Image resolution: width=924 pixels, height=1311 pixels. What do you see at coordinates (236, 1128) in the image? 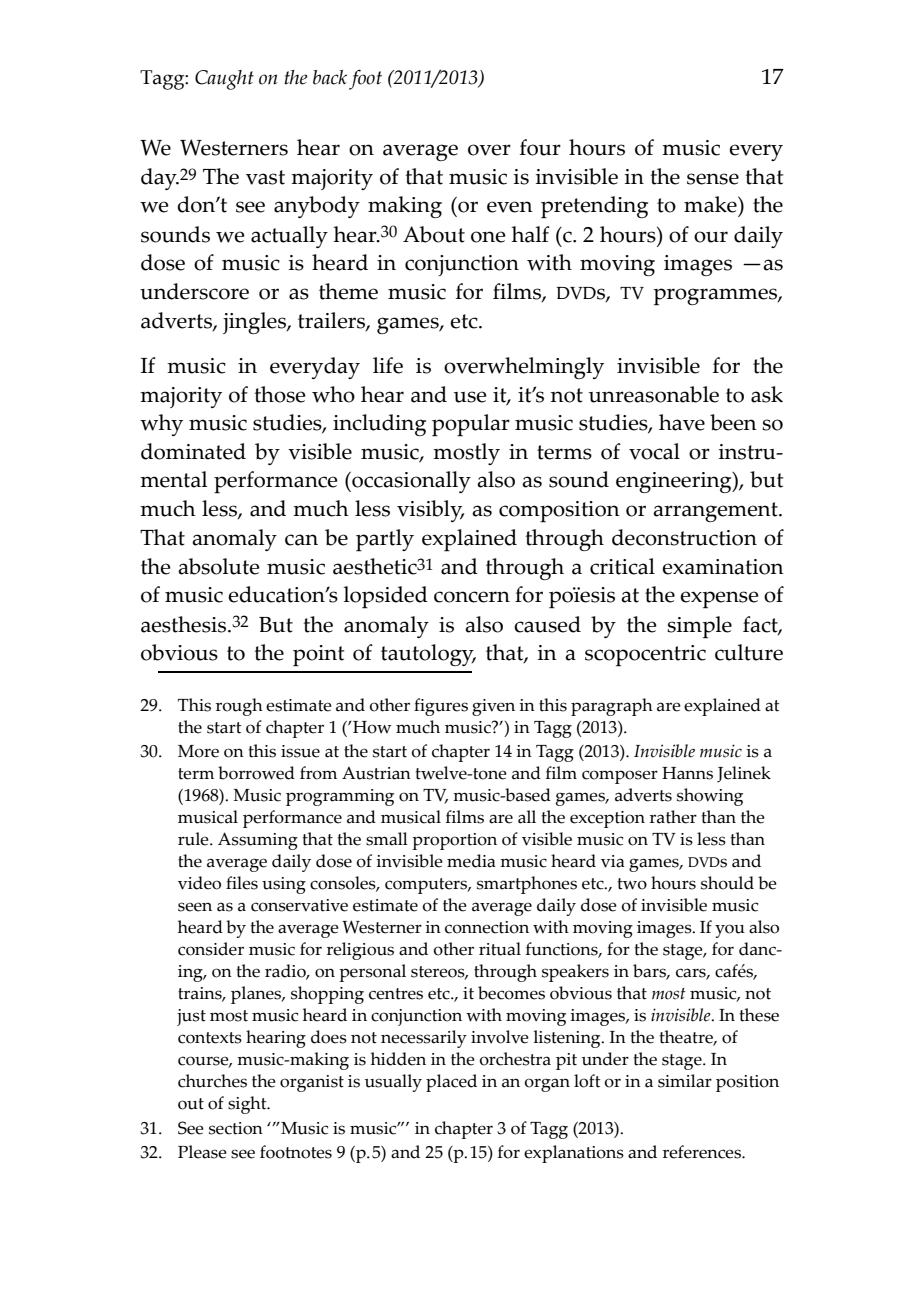
I see `section` at bounding box center [236, 1128].
